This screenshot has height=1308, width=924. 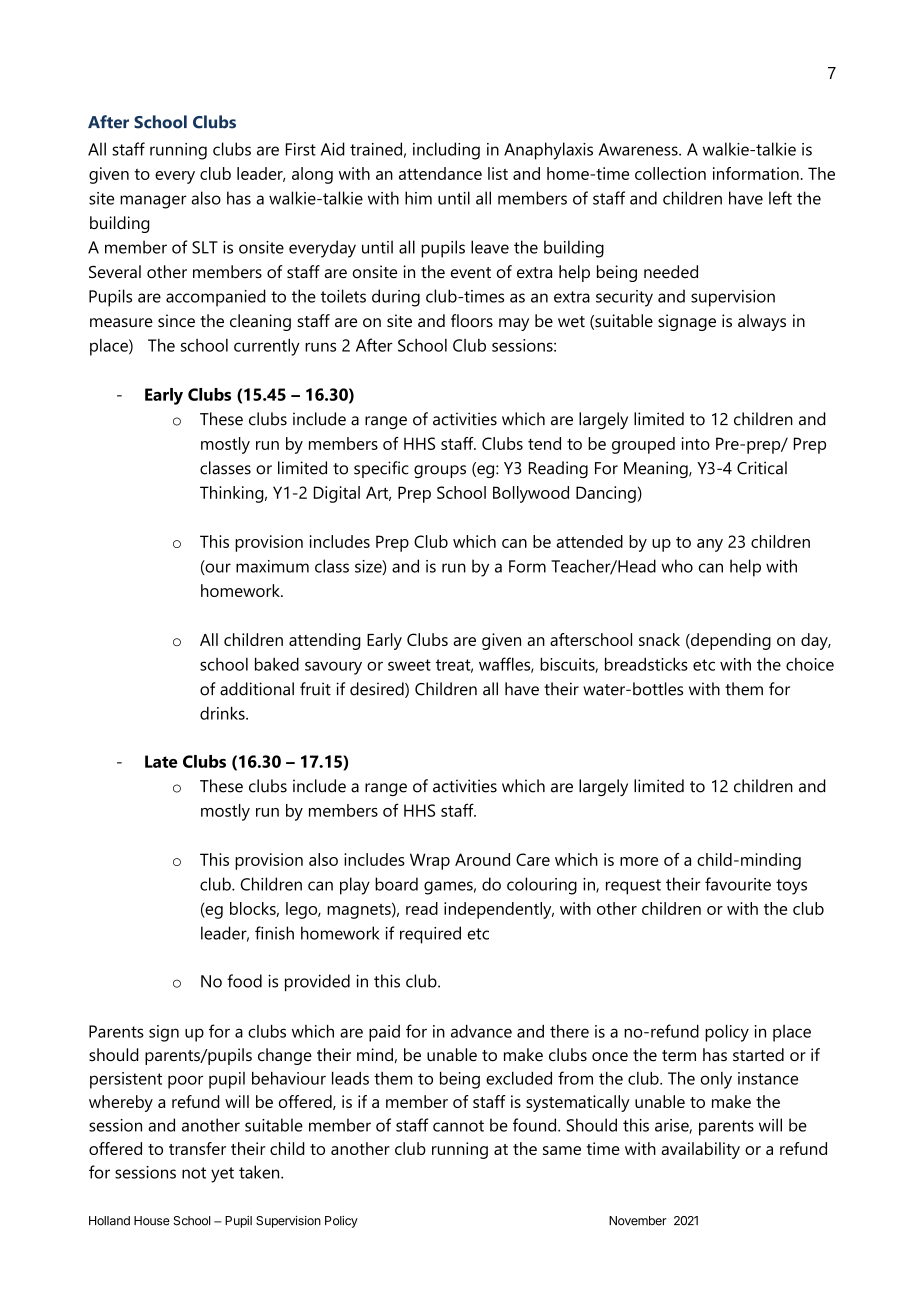 What do you see at coordinates (481, 1031) in the screenshot?
I see `advance` at bounding box center [481, 1031].
